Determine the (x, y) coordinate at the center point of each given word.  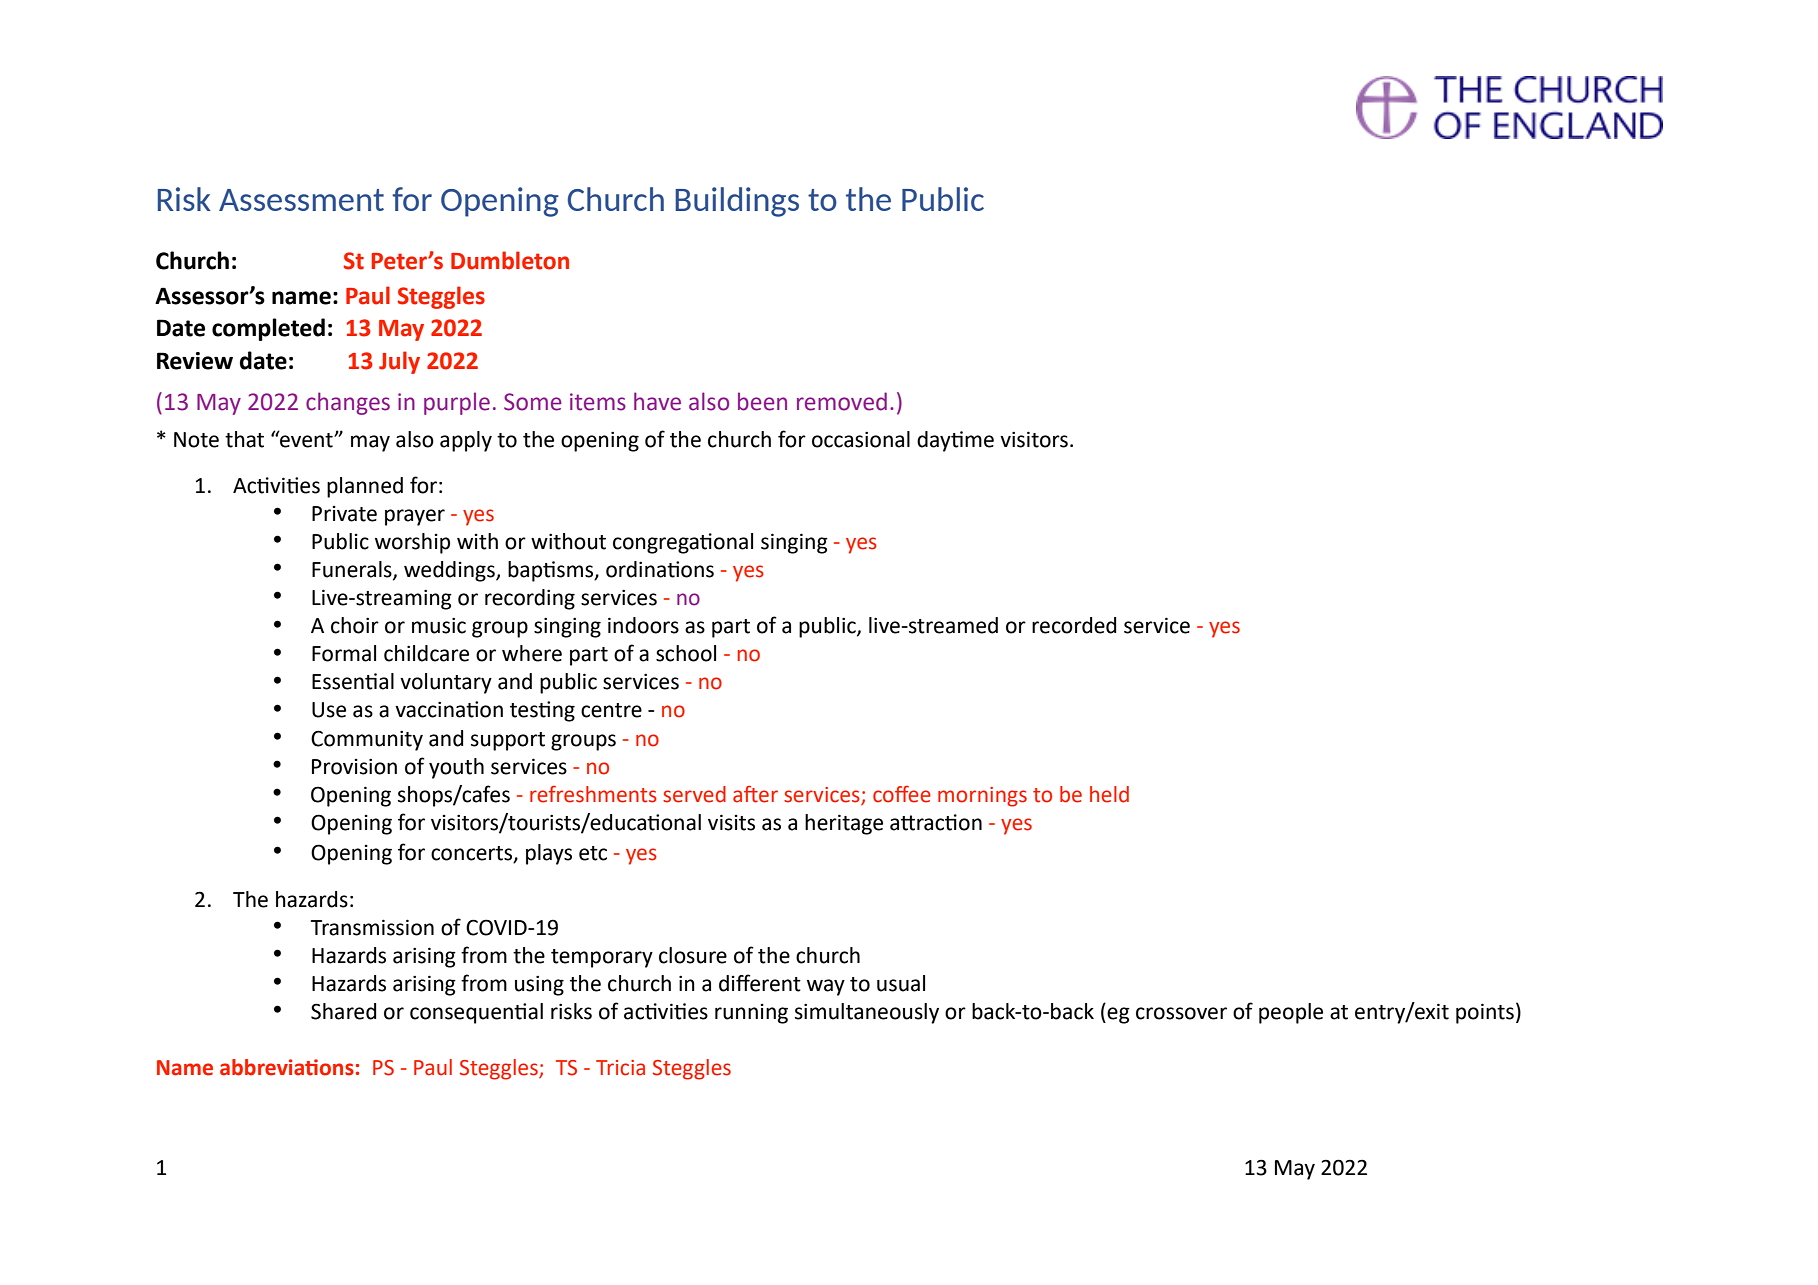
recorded (1074, 625)
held (1109, 794)
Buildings (737, 202)
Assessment (301, 200)
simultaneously (867, 1013)
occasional (861, 439)
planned (365, 487)
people (1291, 1013)
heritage (844, 824)
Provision (354, 766)
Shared (343, 1011)
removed (842, 401)
